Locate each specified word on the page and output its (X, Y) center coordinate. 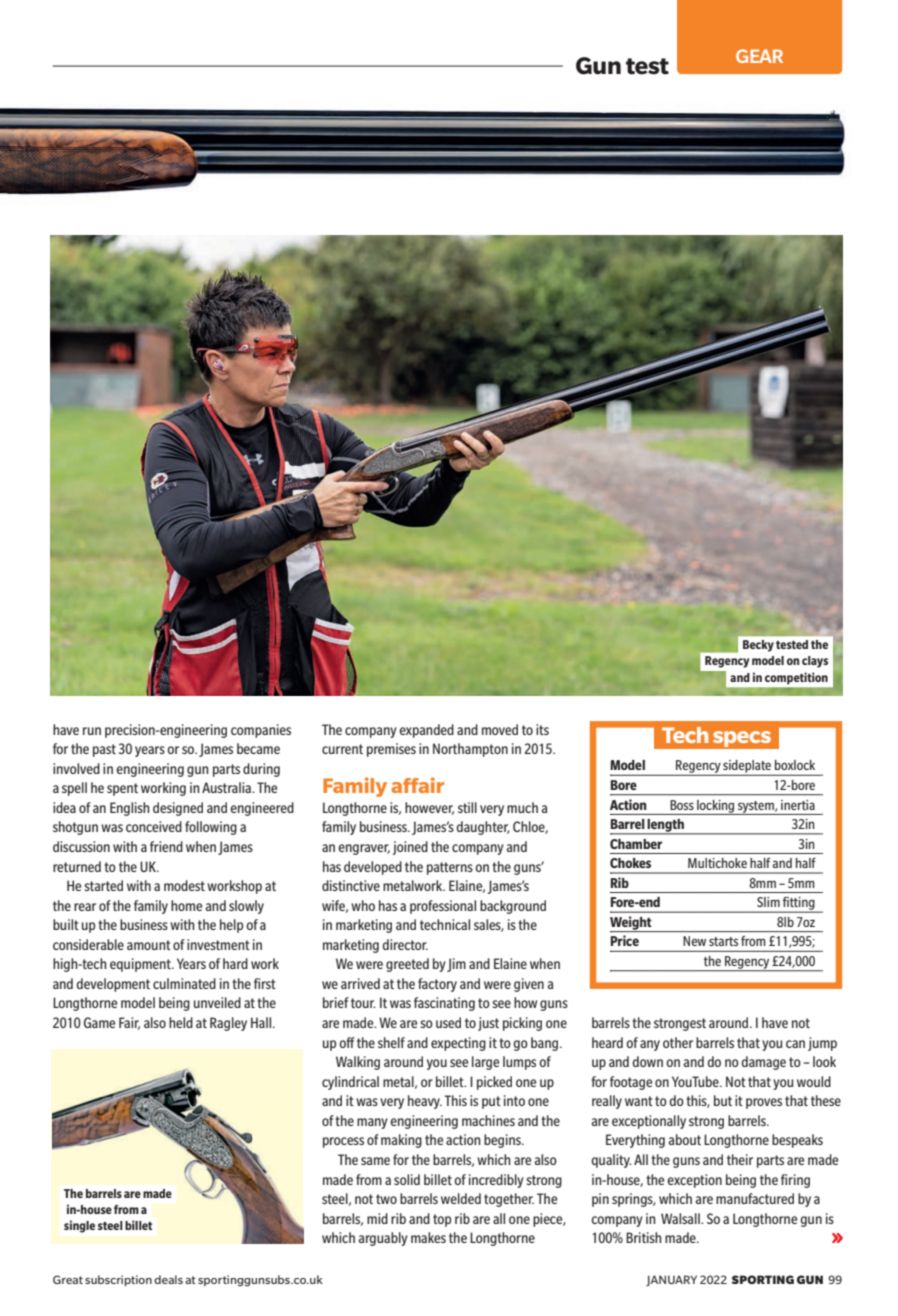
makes (428, 1237)
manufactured (755, 1198)
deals (168, 1279)
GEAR (759, 56)
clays (815, 662)
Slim (768, 902)
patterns (450, 868)
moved (500, 729)
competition (796, 678)
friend (166, 846)
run (92, 731)
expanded (426, 731)
